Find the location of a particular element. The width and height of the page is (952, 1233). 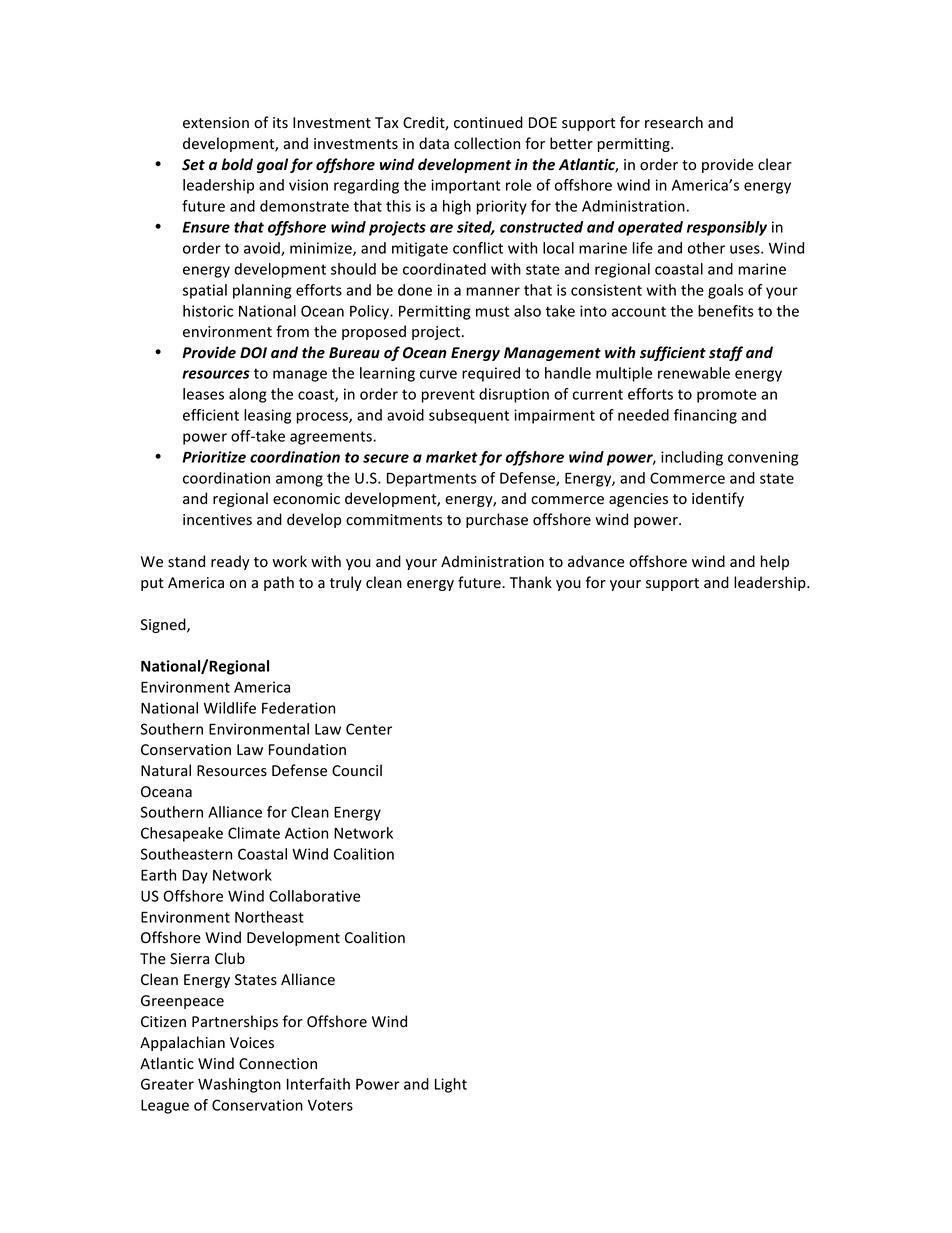

research is located at coordinates (674, 122).
